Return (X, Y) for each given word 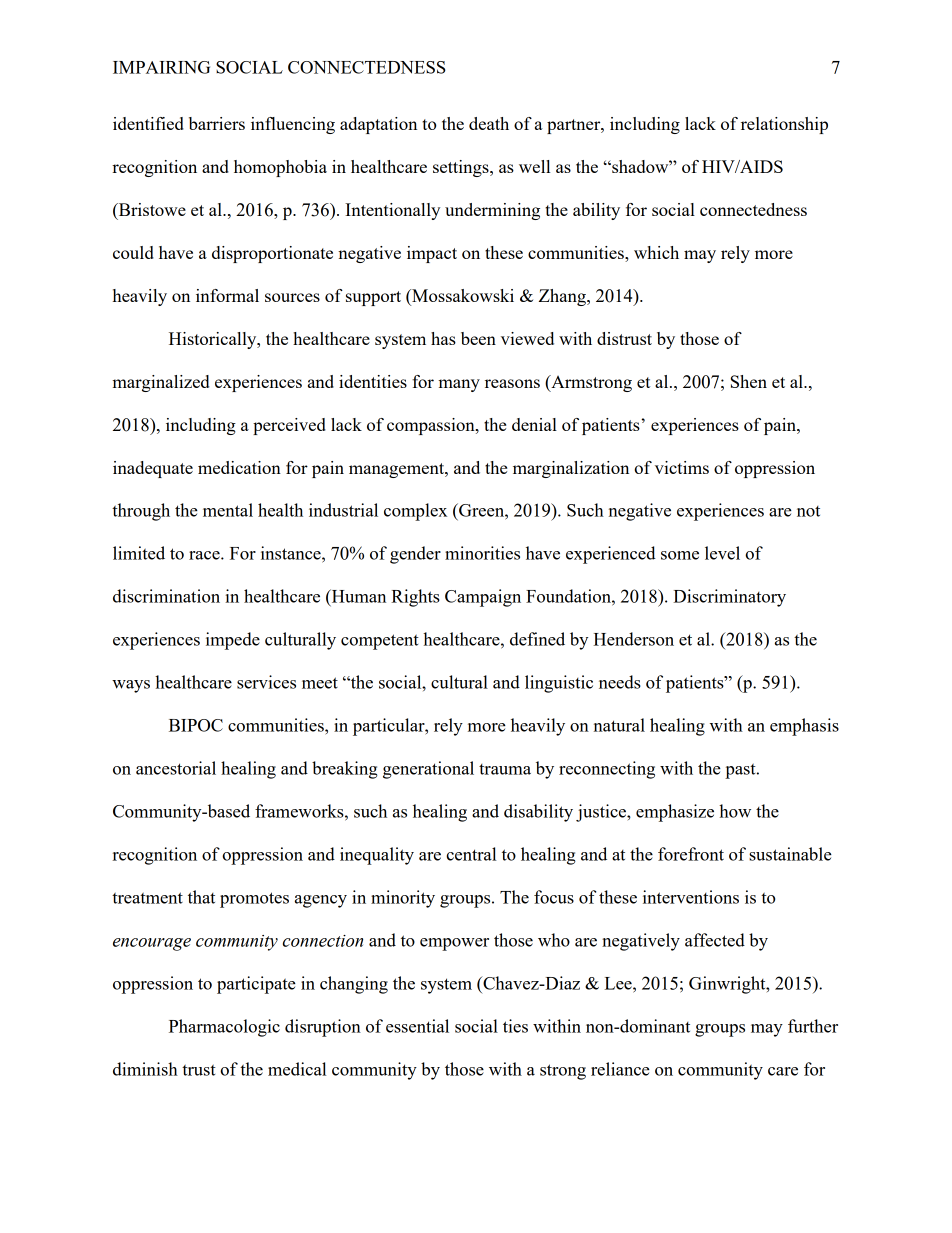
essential (417, 1026)
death (489, 123)
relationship (784, 125)
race (205, 555)
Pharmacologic (224, 1028)
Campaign (483, 598)
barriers (217, 123)
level (722, 553)
